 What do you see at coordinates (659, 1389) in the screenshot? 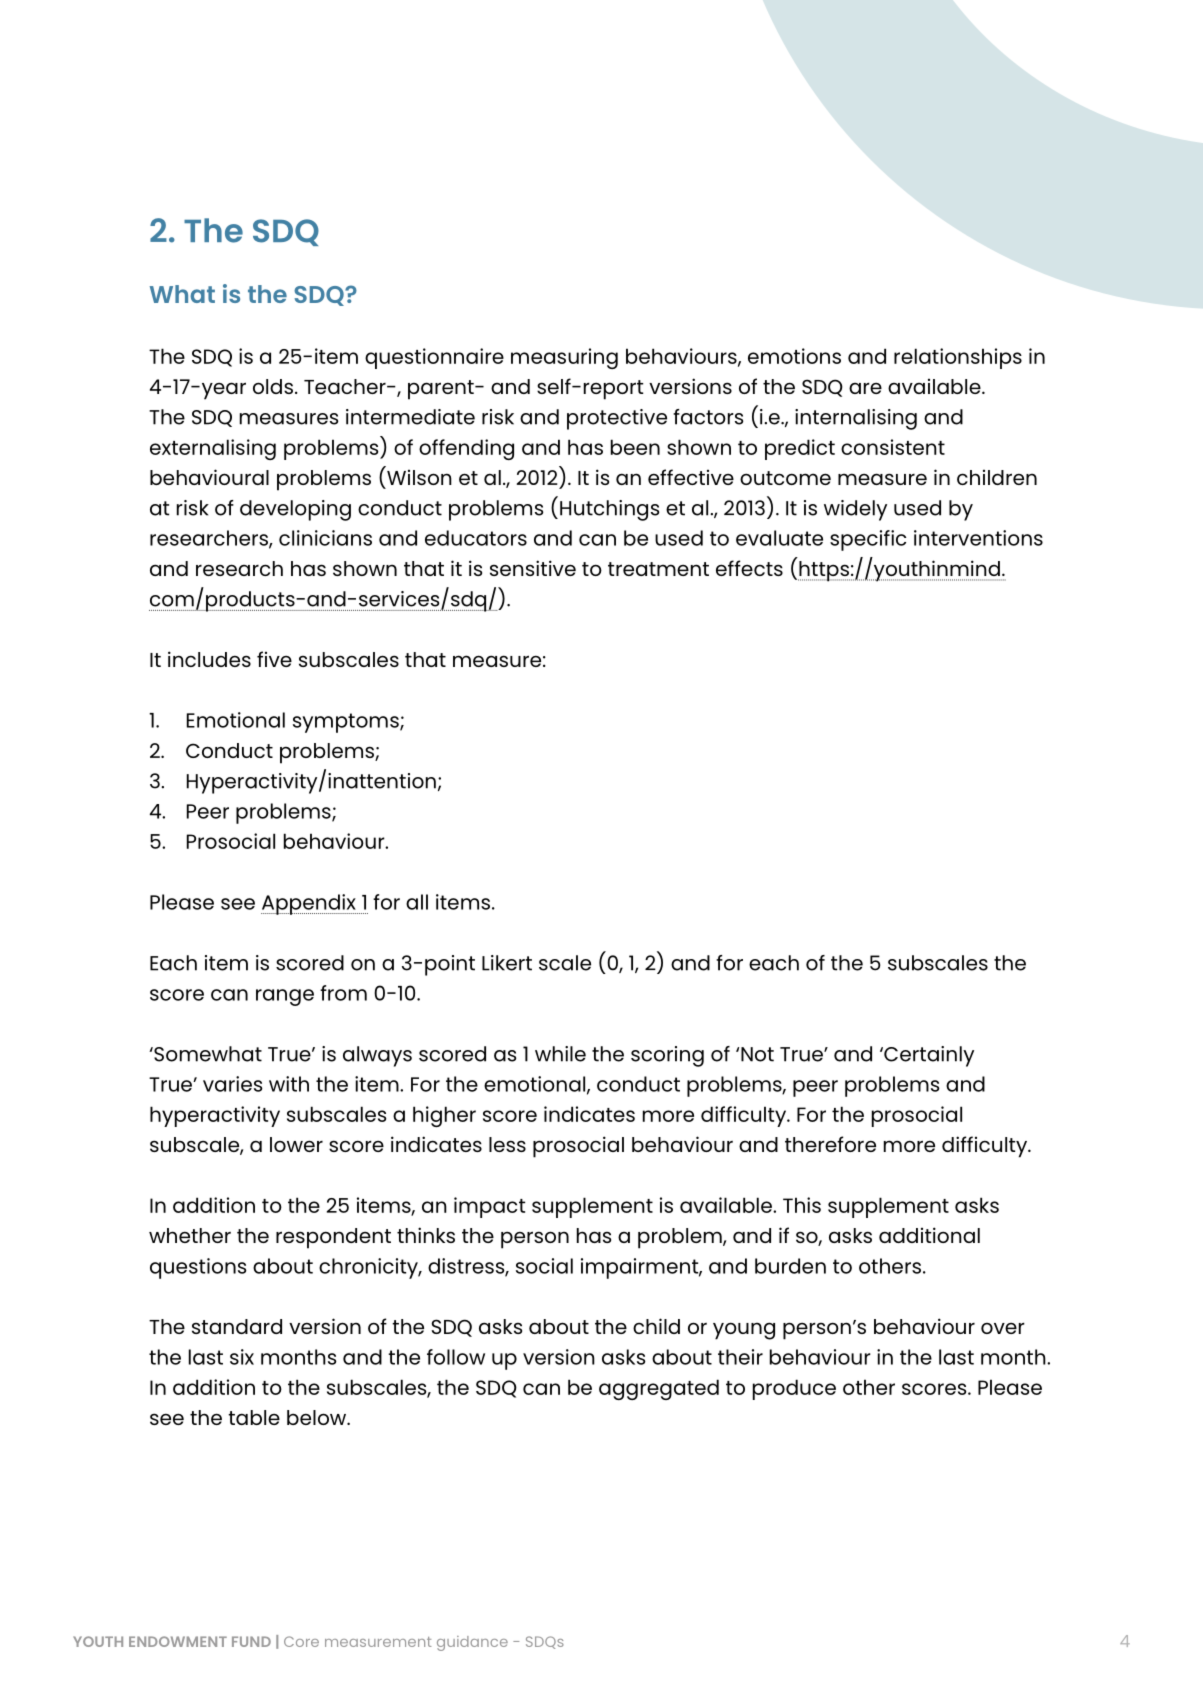
I see `aggregated` at bounding box center [659, 1389].
